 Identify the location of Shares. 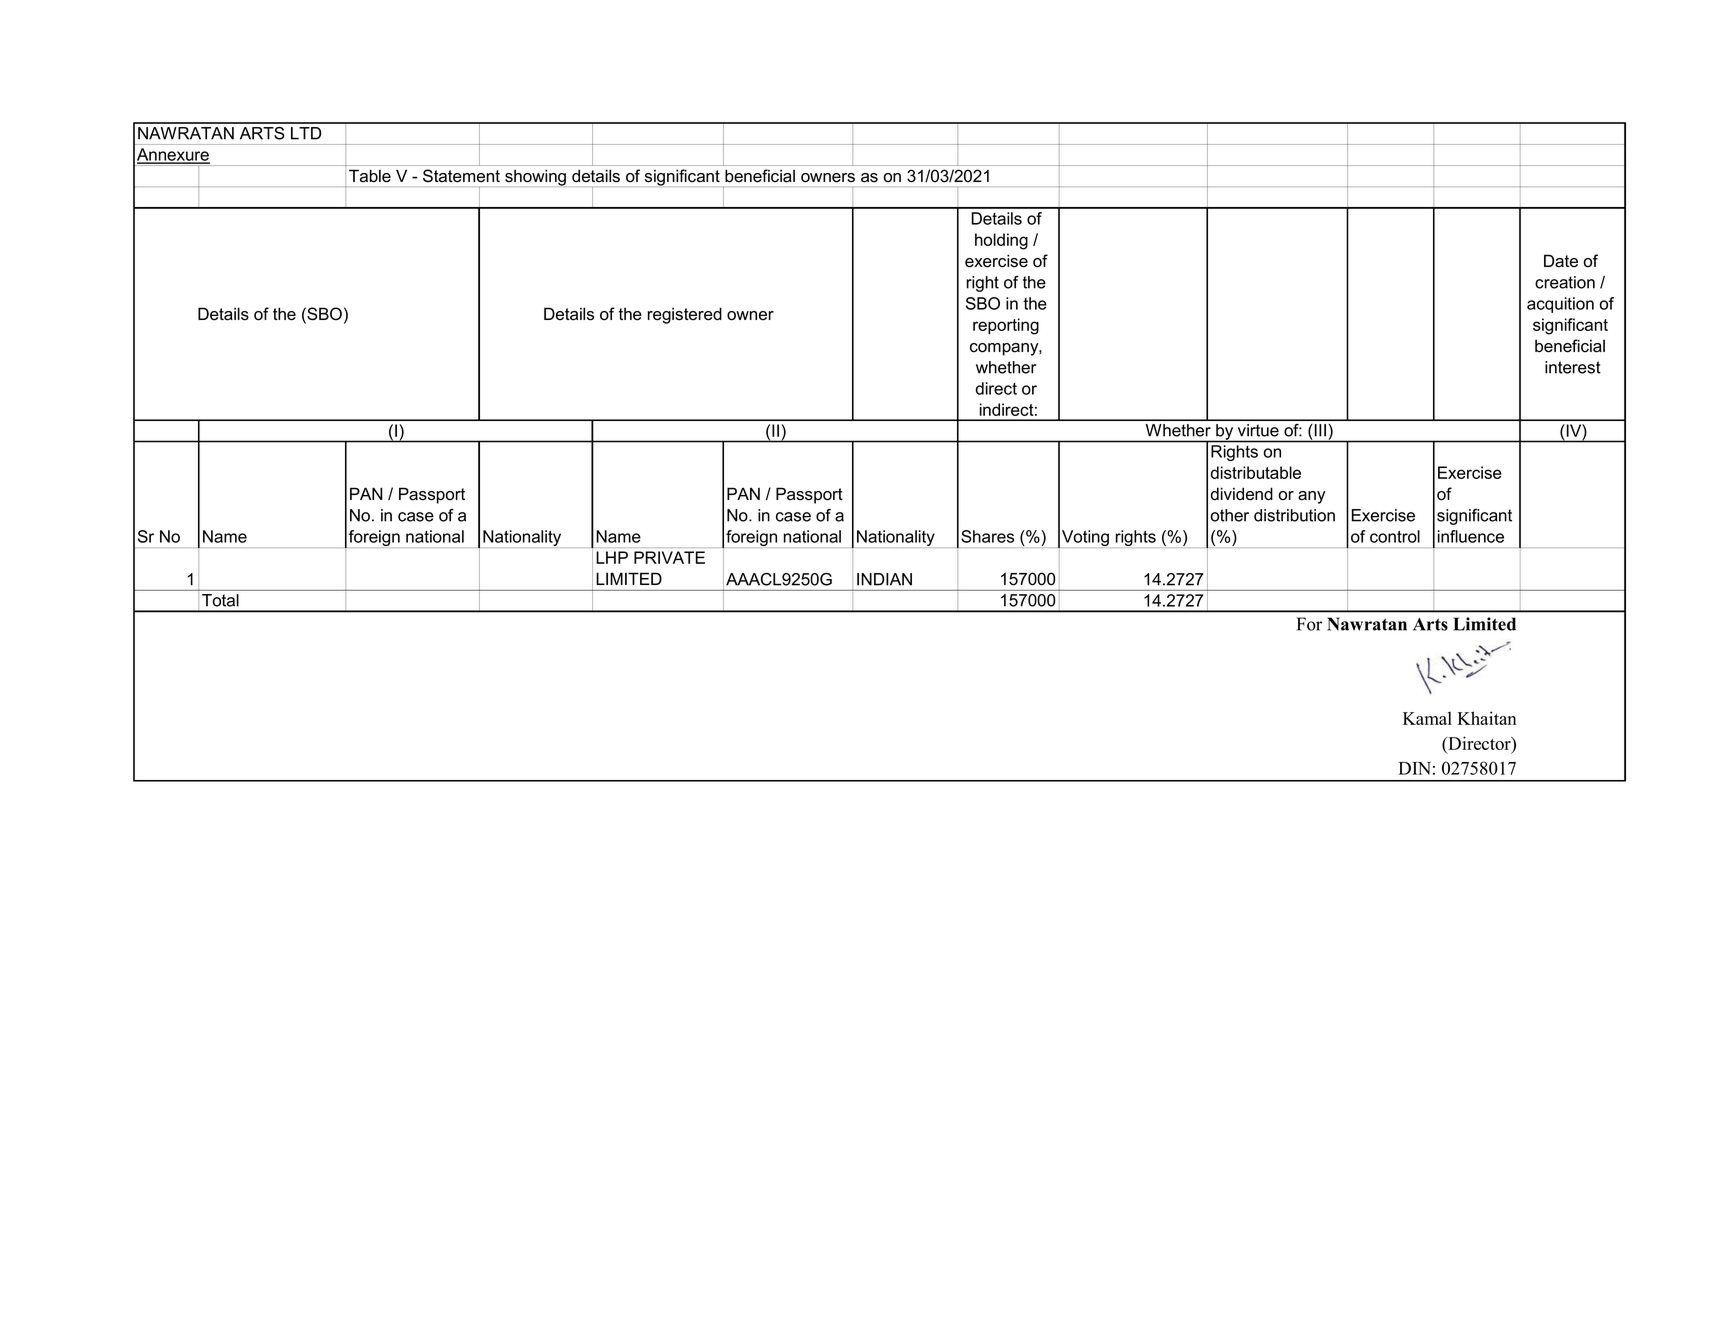
(987, 536).
